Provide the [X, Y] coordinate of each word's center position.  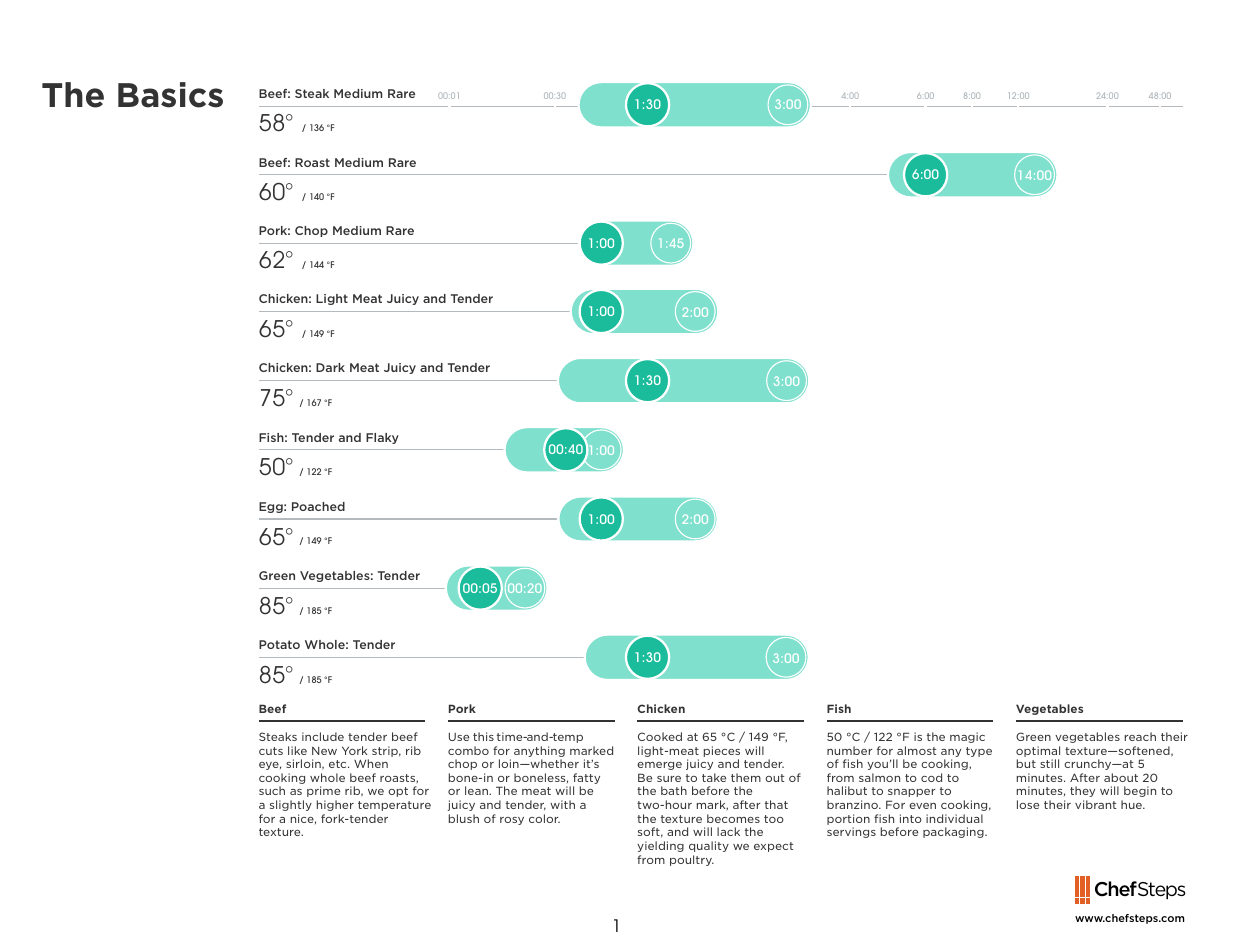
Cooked [660, 736]
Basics [170, 95]
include [323, 736]
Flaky [382, 438]
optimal [1038, 751]
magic [967, 737]
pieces [722, 751]
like [297, 750]
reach [1140, 736]
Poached [318, 506]
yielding [660, 846]
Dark [330, 367]
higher [335, 805]
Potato [279, 644]
